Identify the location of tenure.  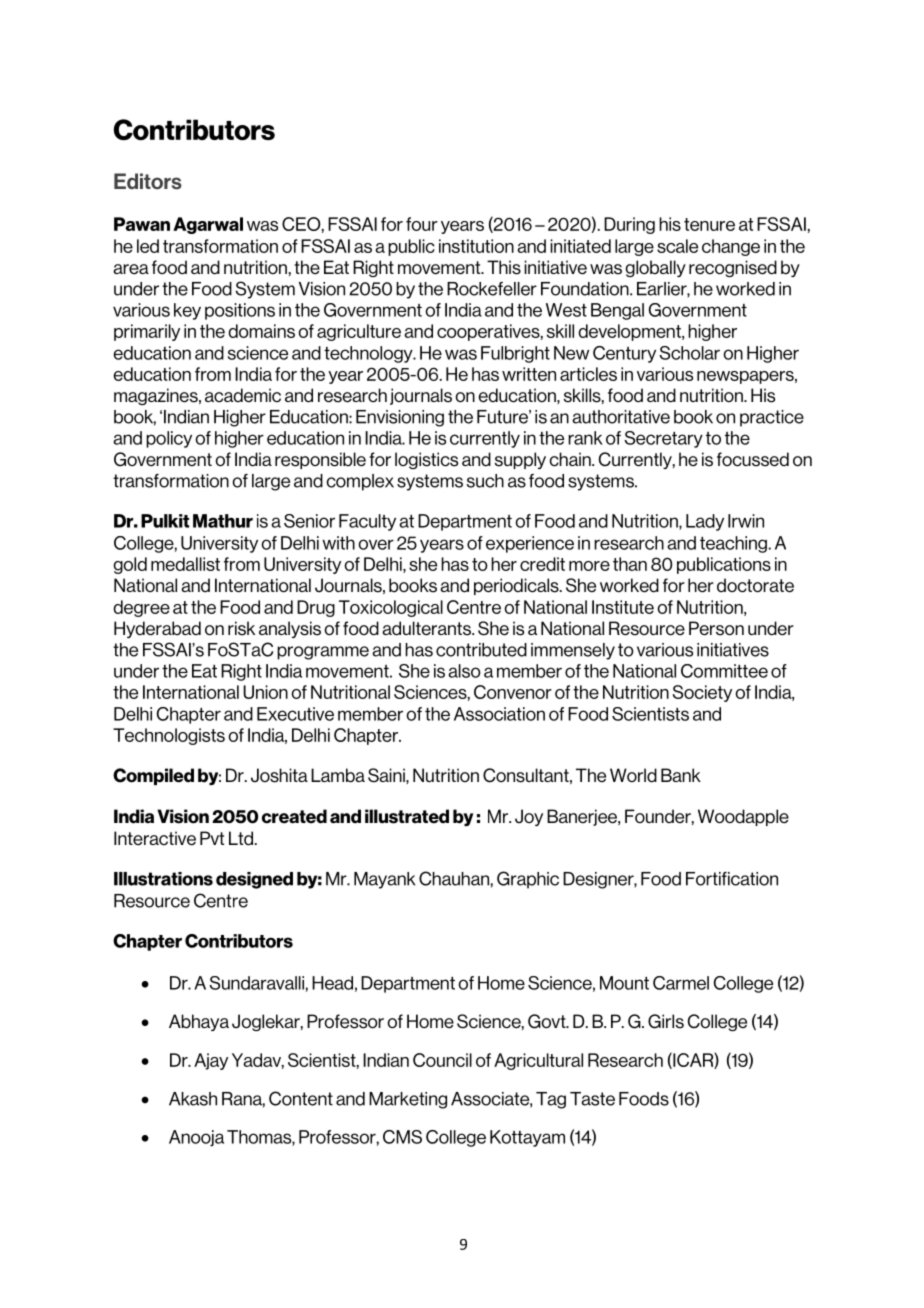
(709, 224).
